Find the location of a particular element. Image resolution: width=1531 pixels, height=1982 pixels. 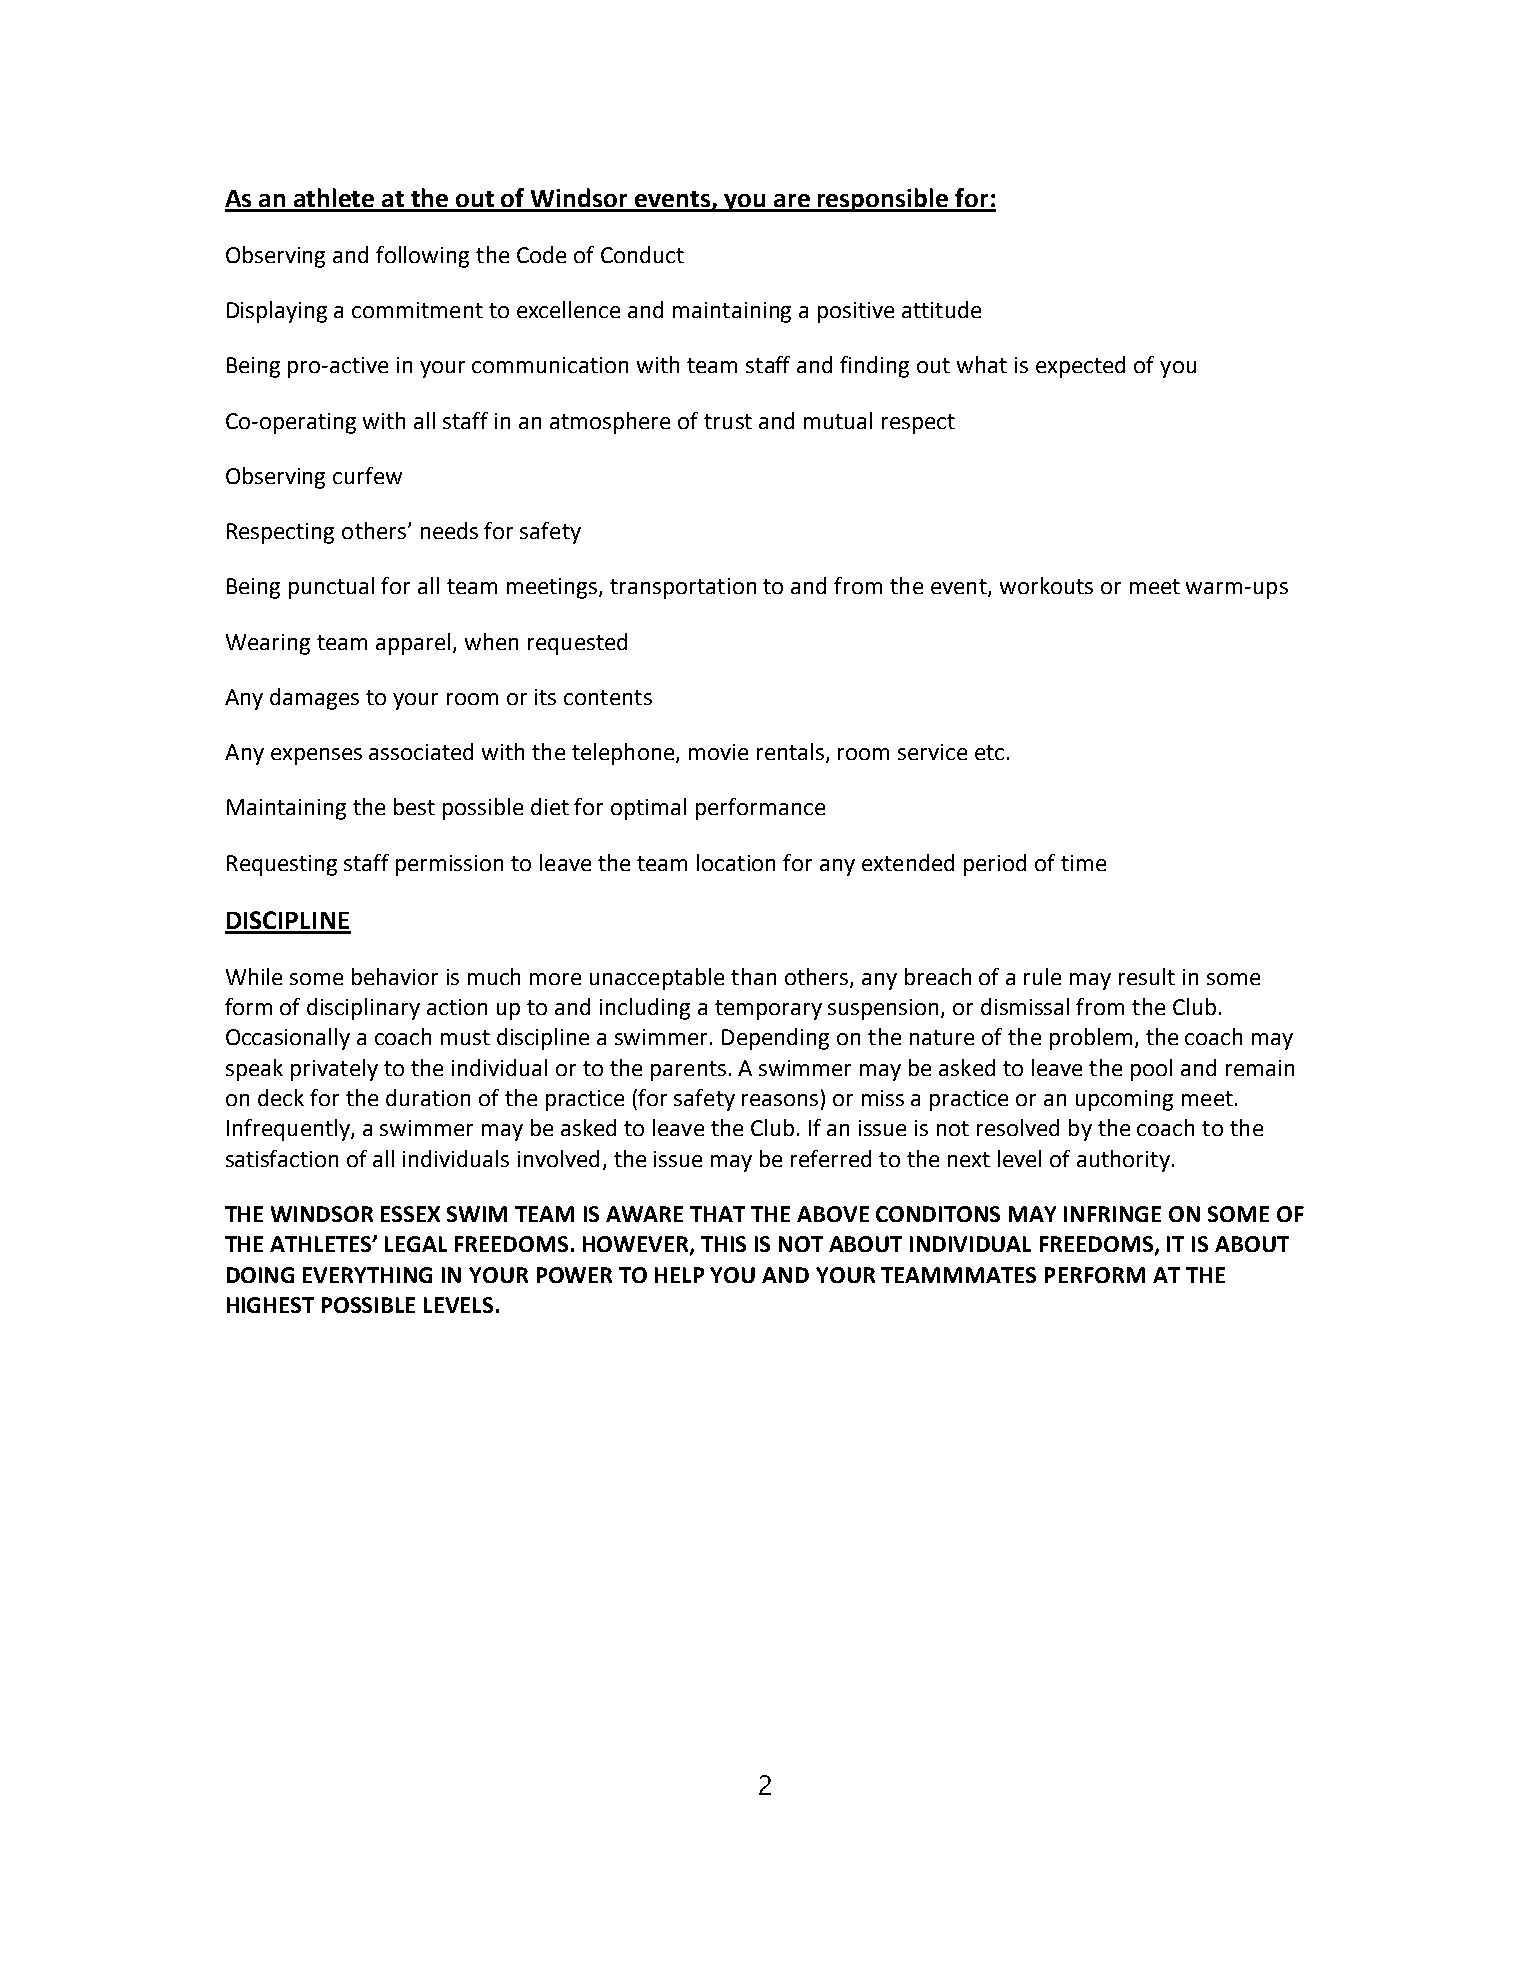

result is located at coordinates (1147, 976).
